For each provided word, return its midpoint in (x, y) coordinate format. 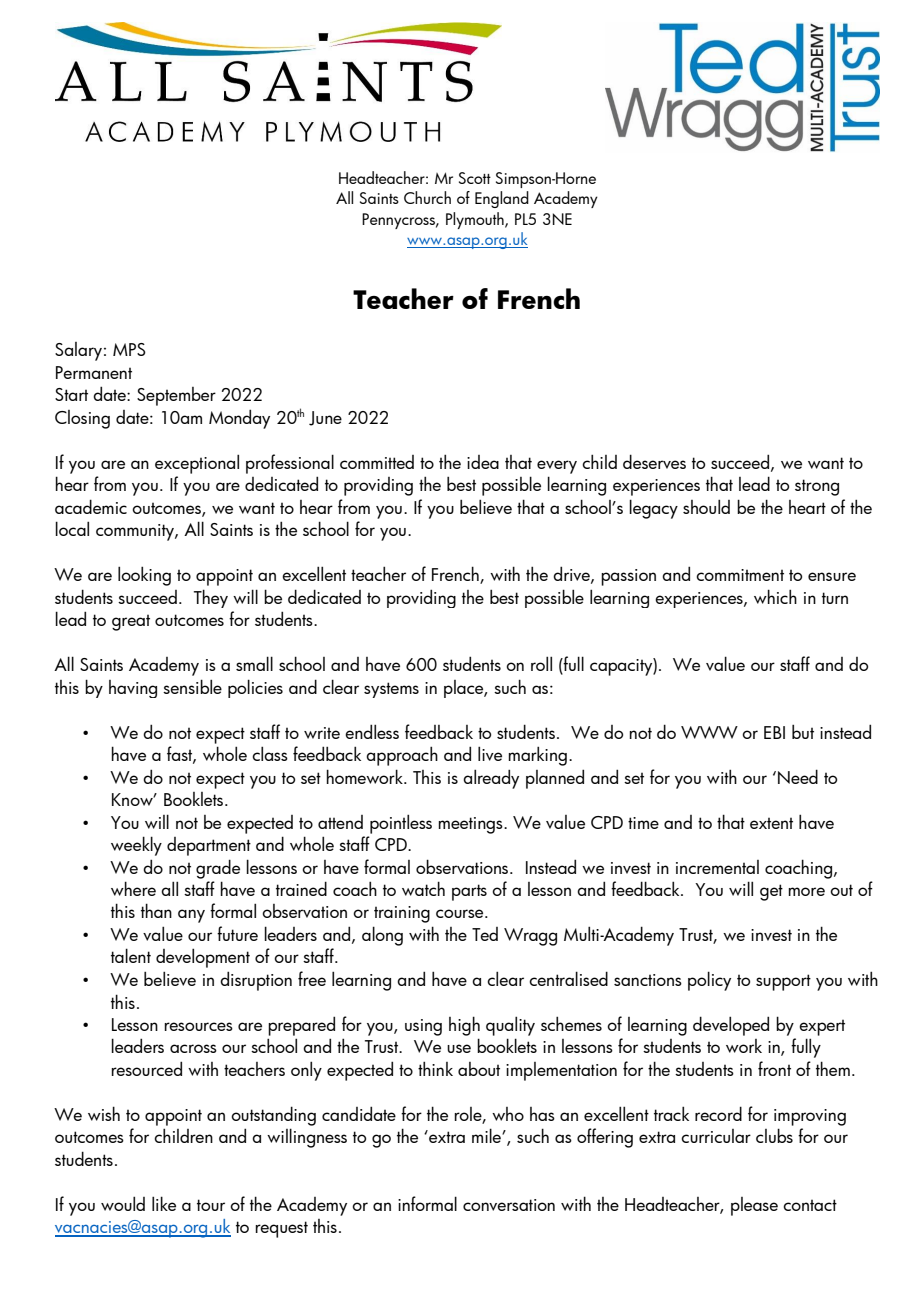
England (502, 199)
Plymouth (476, 220)
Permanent (94, 372)
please (754, 1206)
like (164, 1203)
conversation (509, 1205)
